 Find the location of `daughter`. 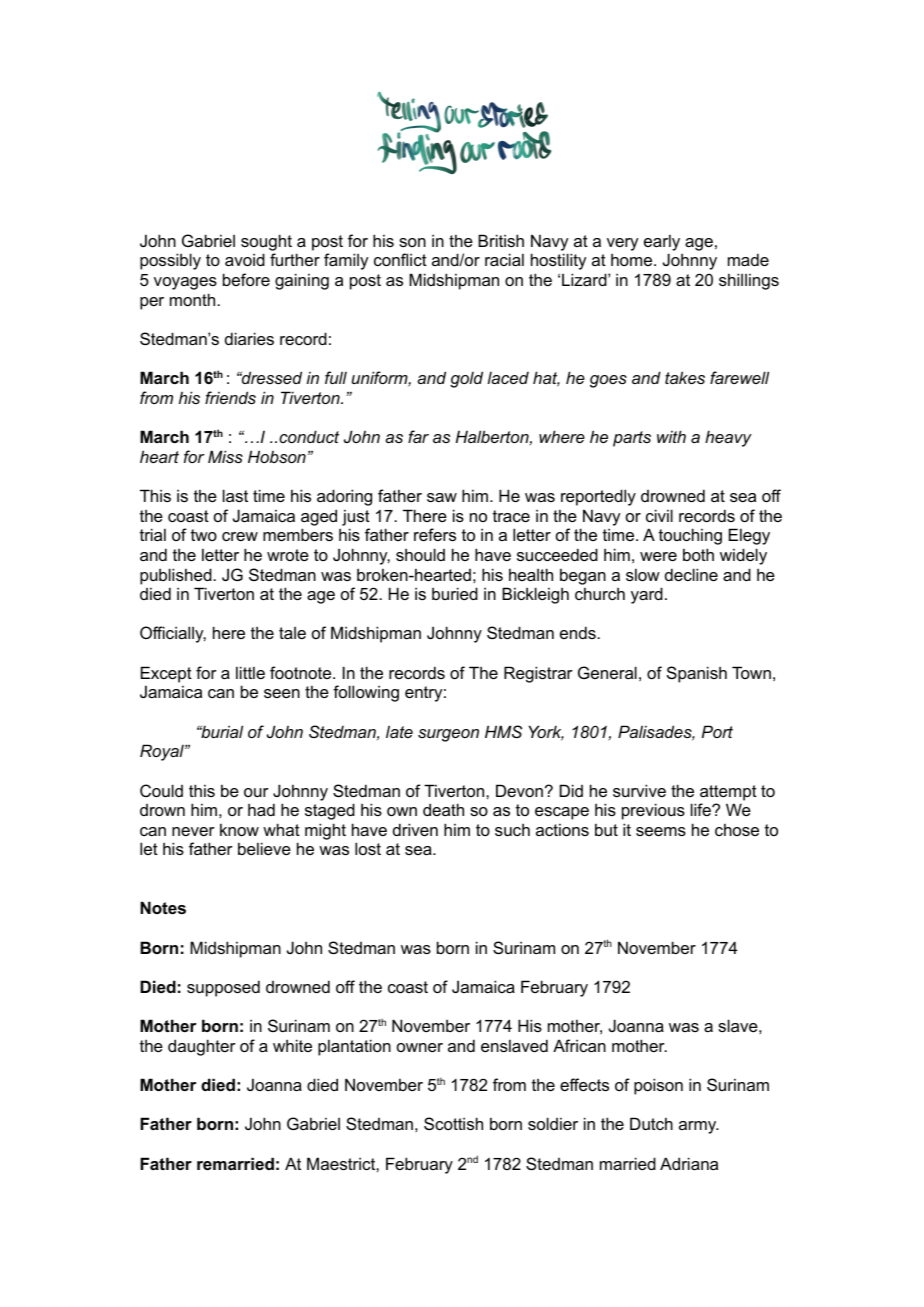

daughter is located at coordinates (202, 1047).
